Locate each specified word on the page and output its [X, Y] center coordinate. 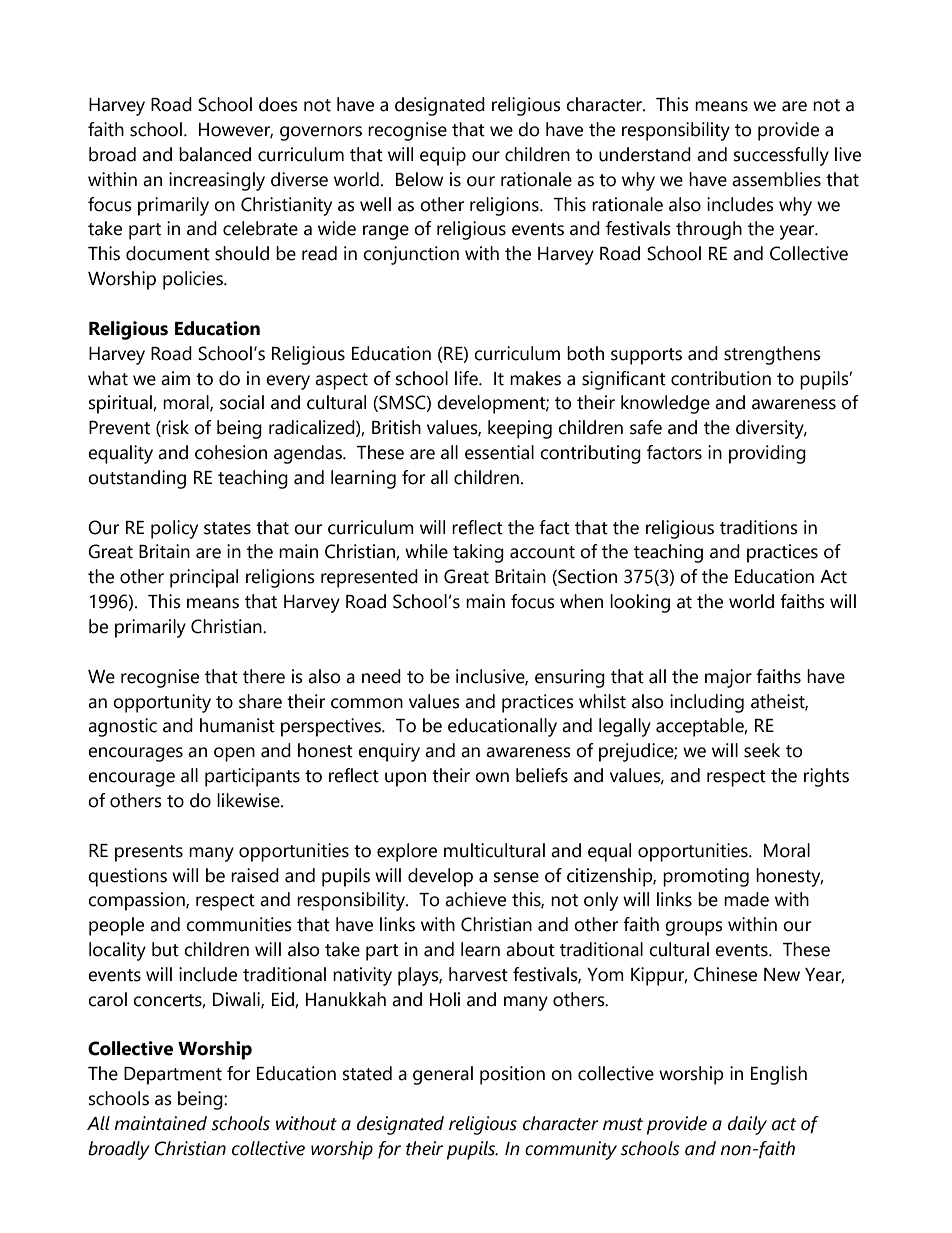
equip [443, 156]
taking [478, 553]
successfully [781, 156]
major [728, 678]
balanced [215, 154]
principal [204, 578]
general [443, 1075]
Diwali [237, 1000]
